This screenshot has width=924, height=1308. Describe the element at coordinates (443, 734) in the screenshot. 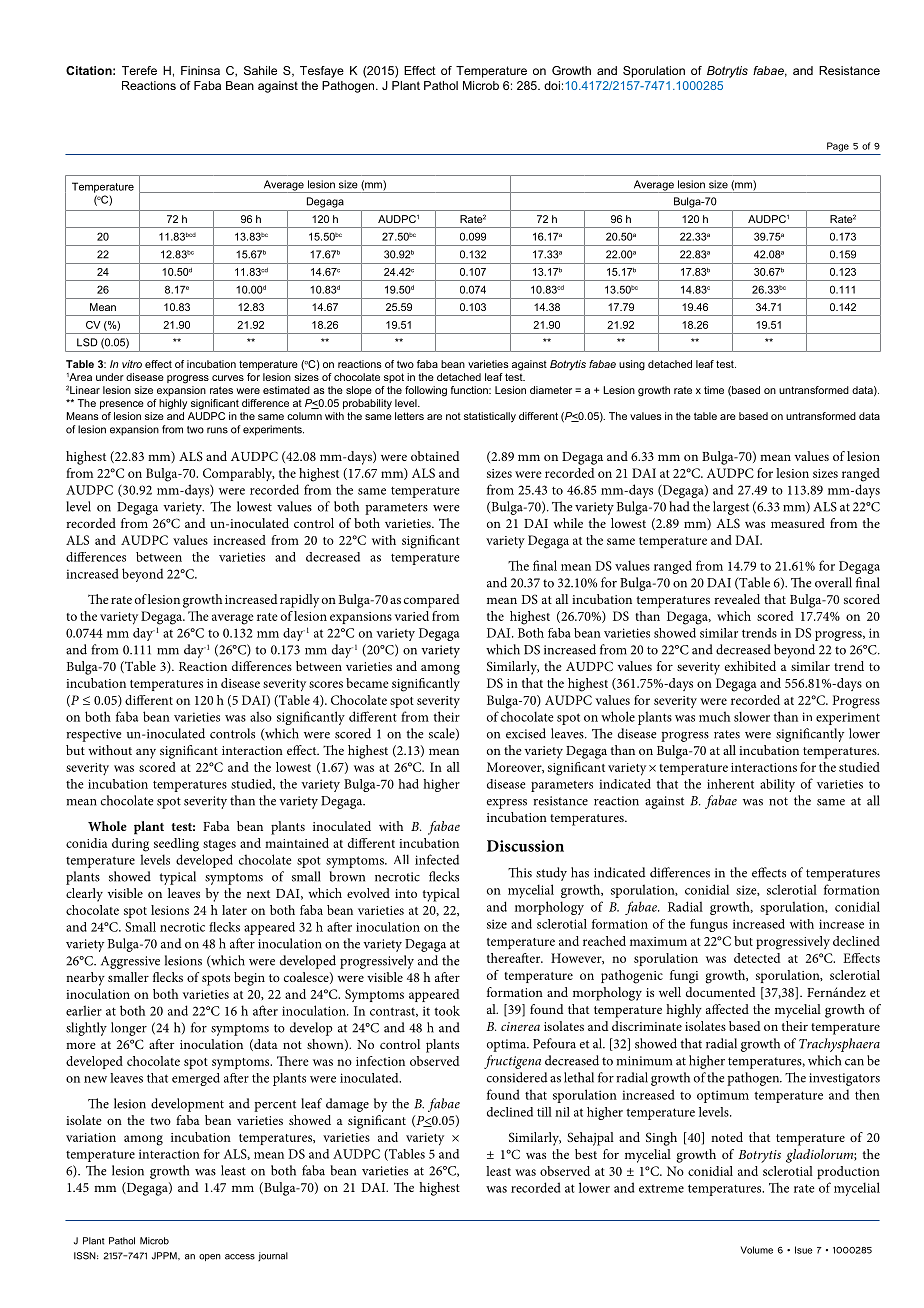

I see `scale` at that location.
